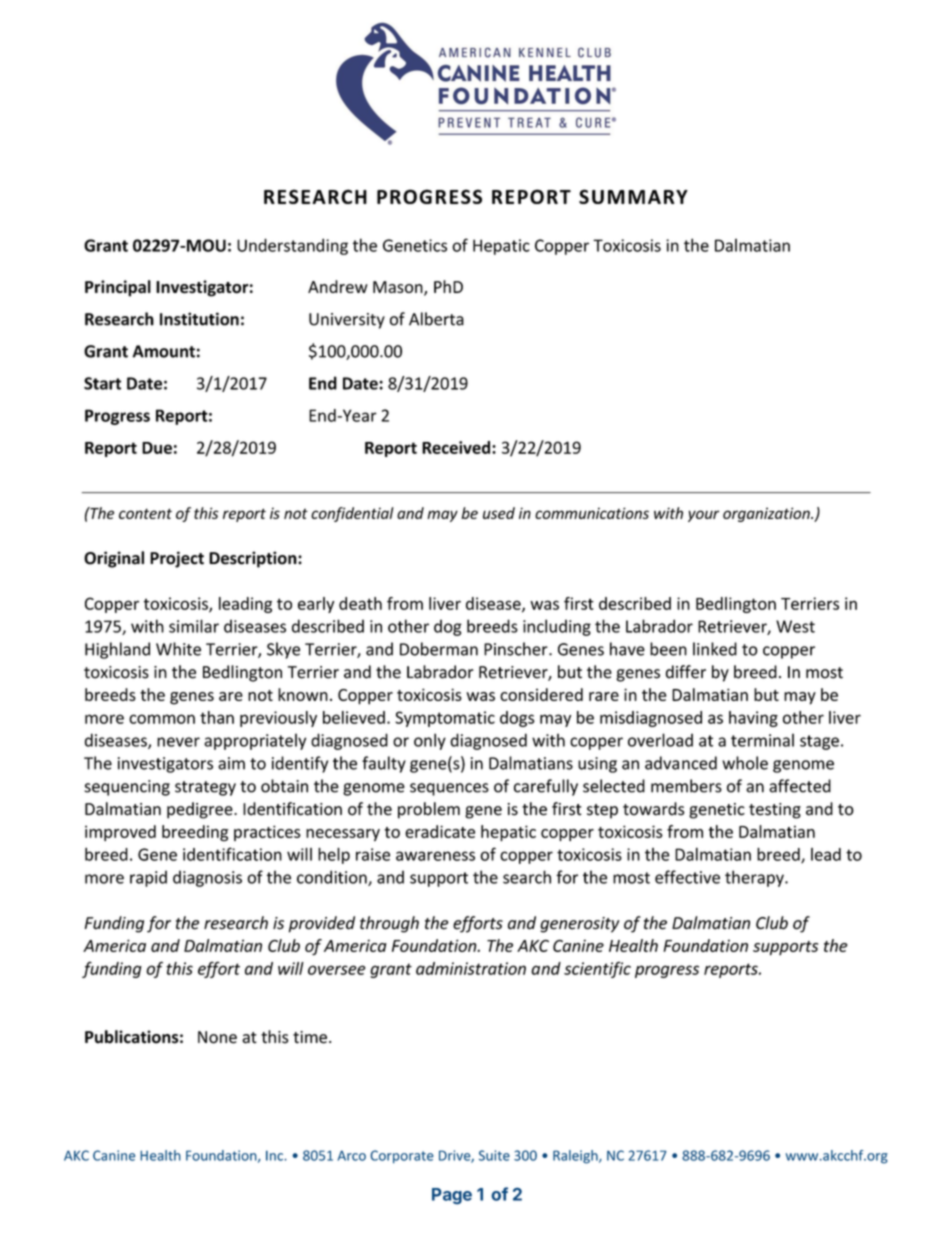 The image size is (952, 1233). I want to click on Understanding, so click(292, 246).
